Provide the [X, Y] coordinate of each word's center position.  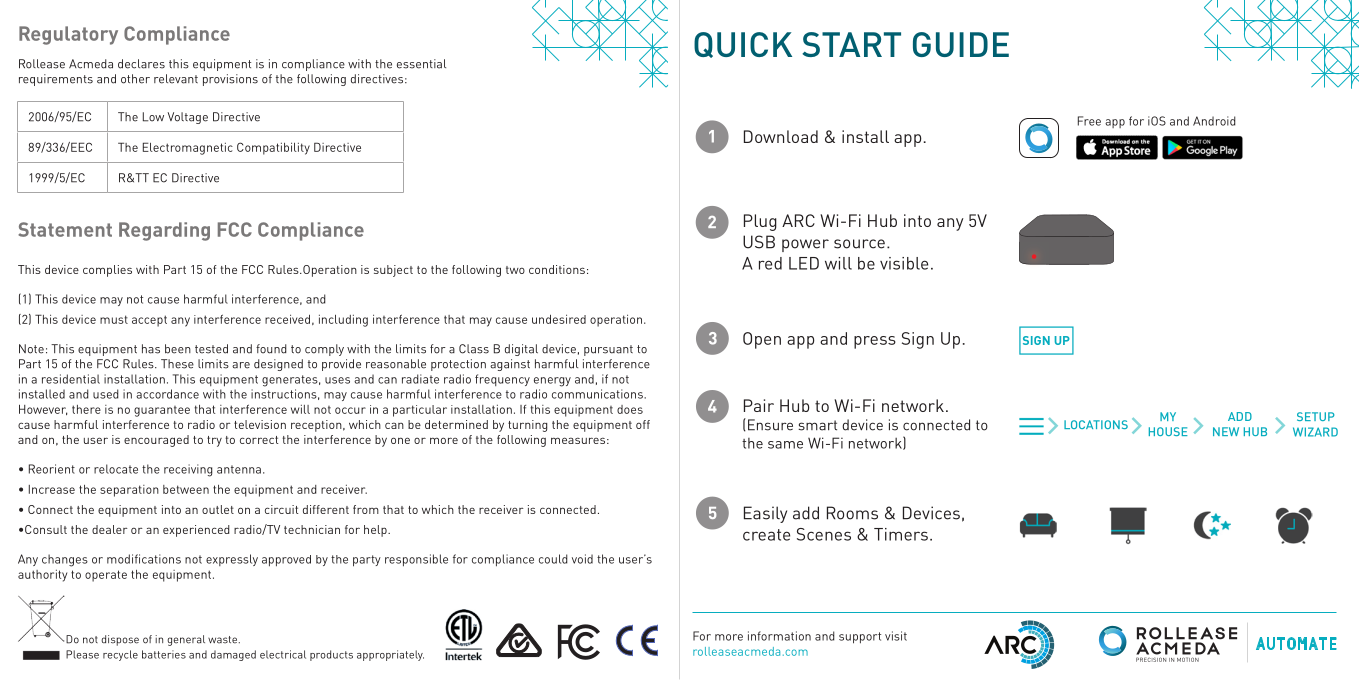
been [178, 349]
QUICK [743, 45]
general [186, 640]
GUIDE [961, 44]
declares [141, 64]
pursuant [608, 350]
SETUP [1315, 416]
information [779, 636]
